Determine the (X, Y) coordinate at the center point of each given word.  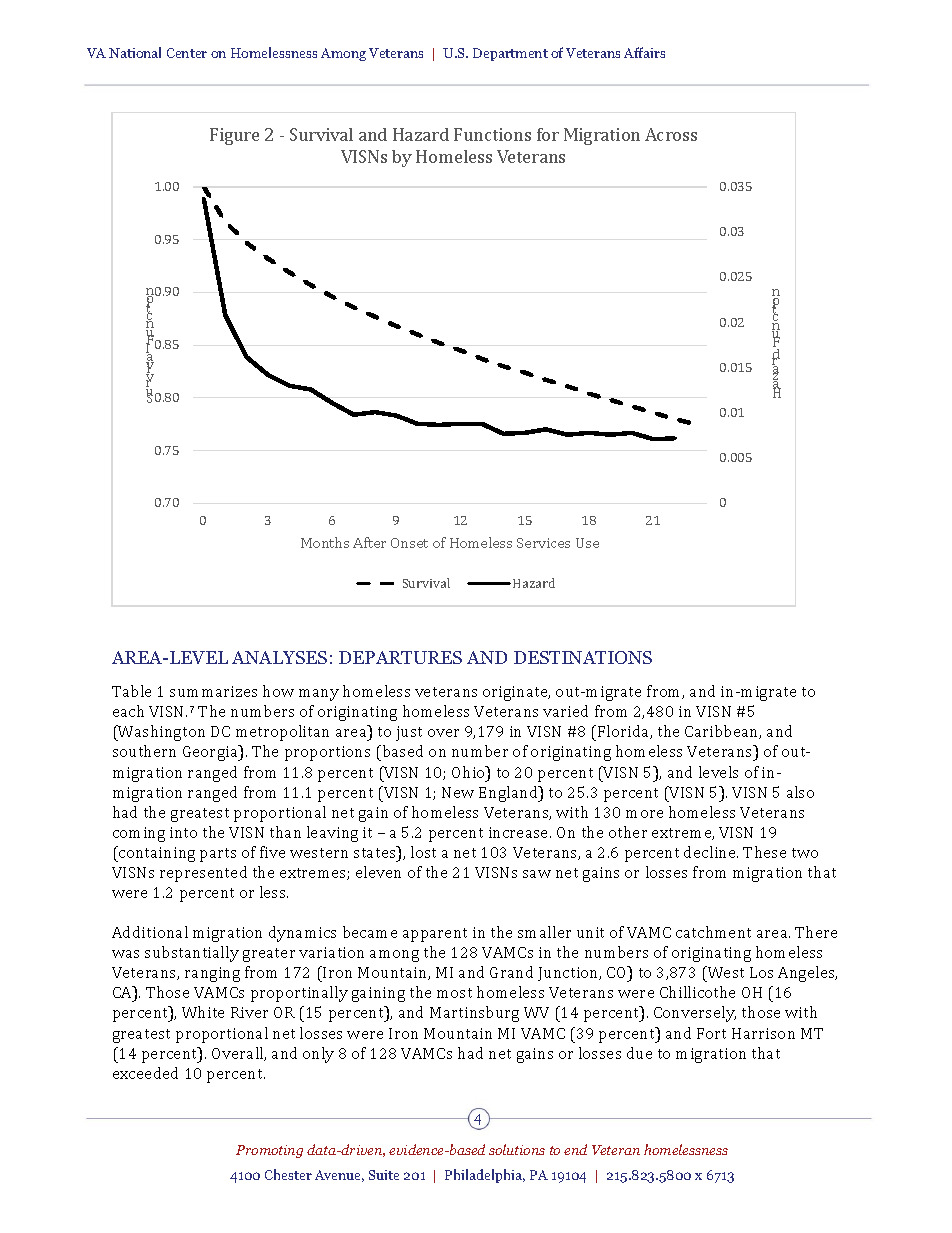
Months (325, 542)
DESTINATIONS (583, 657)
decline (711, 852)
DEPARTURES (400, 657)
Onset (409, 543)
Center (187, 53)
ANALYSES (279, 657)
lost (423, 852)
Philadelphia (485, 1176)
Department (510, 54)
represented (203, 874)
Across (671, 134)
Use (587, 543)
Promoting (269, 1151)
